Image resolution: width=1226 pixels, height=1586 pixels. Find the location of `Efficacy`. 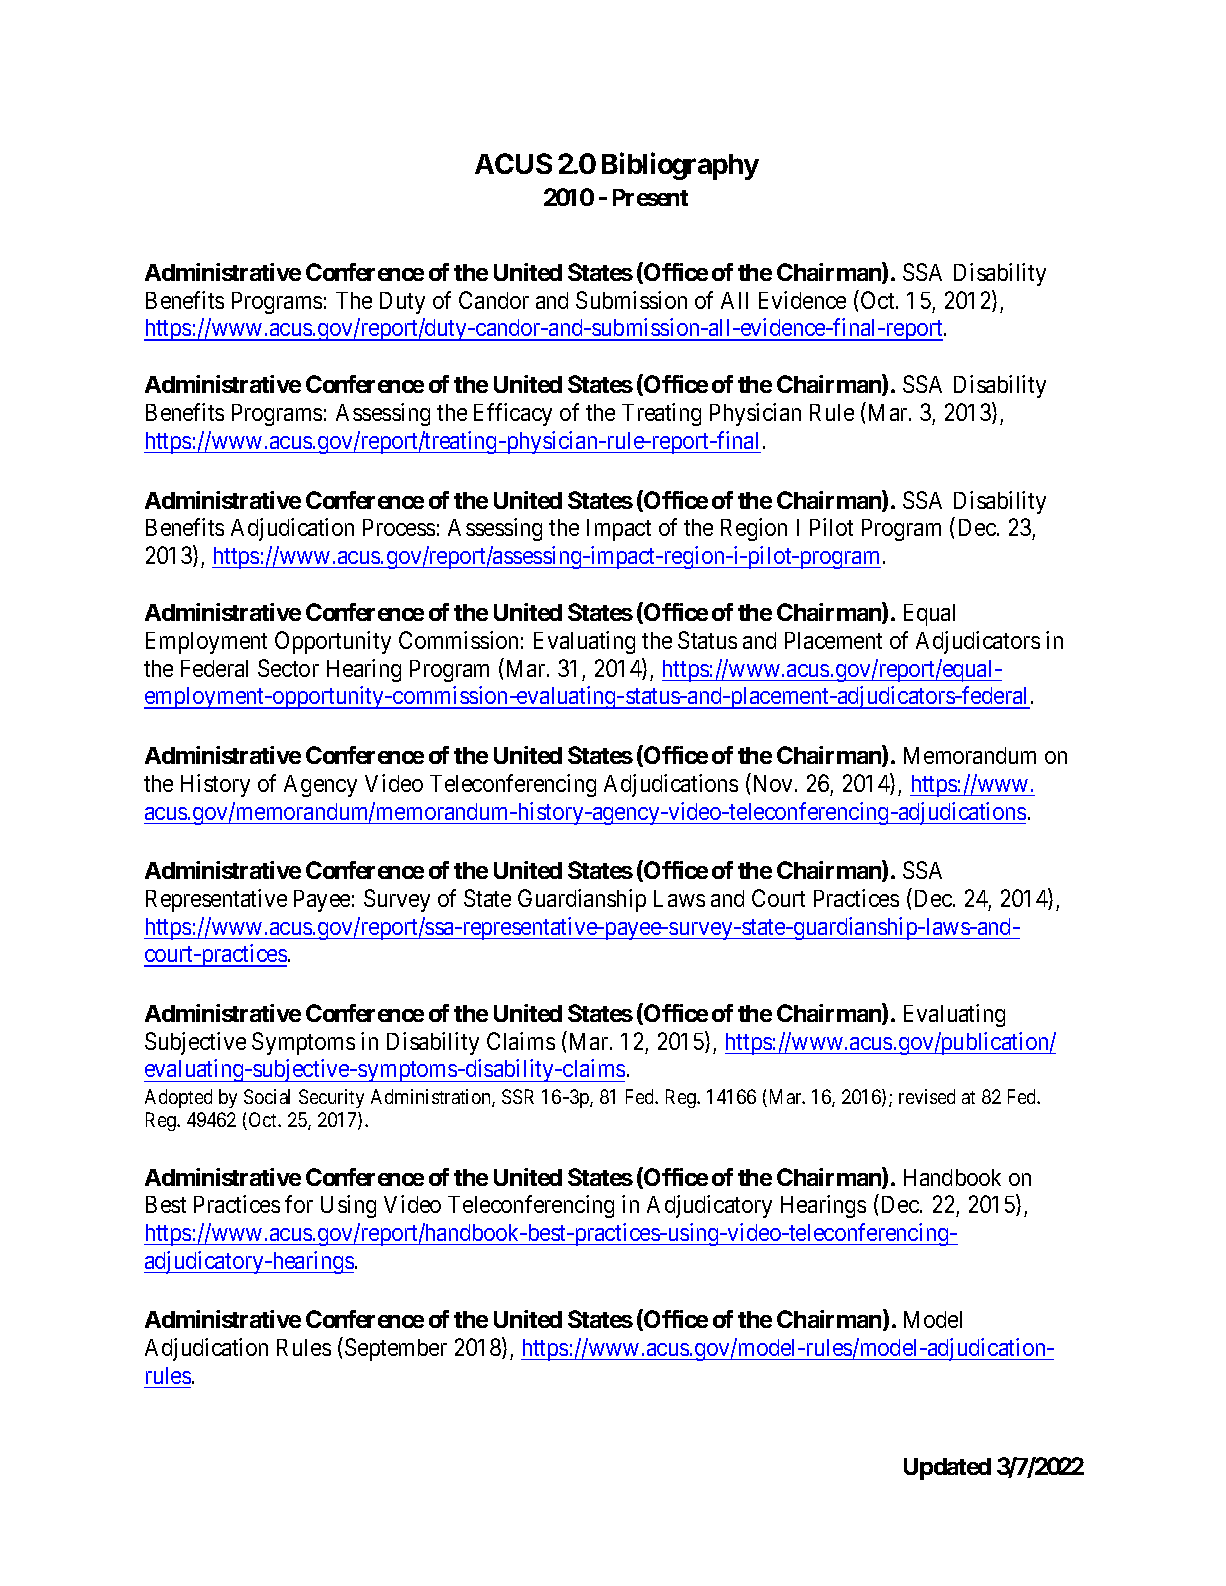

Efficacy is located at coordinates (513, 414).
